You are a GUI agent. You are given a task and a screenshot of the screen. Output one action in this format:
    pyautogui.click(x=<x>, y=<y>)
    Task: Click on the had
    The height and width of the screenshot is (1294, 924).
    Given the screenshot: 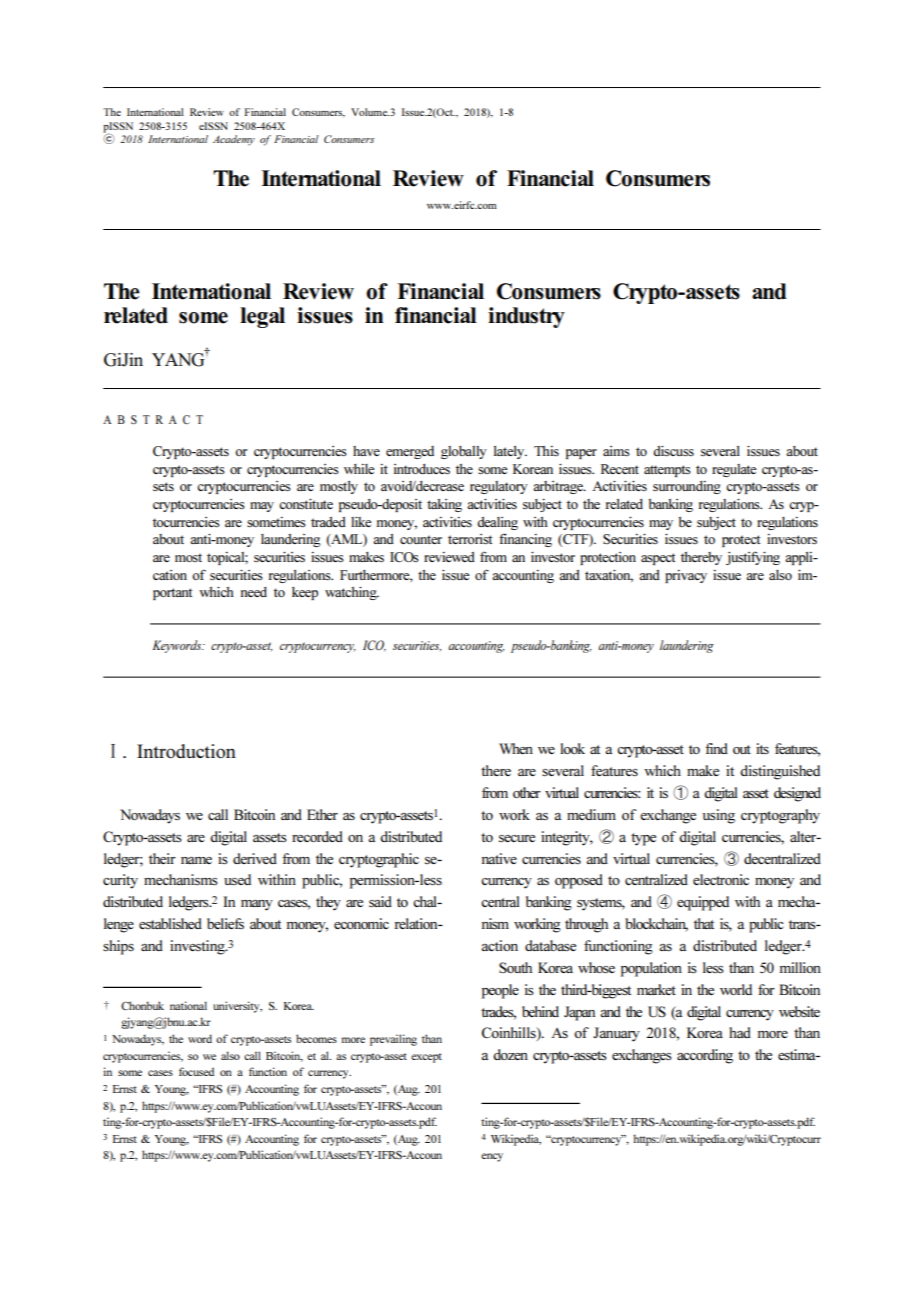 What is the action you would take?
    pyautogui.click(x=740, y=1032)
